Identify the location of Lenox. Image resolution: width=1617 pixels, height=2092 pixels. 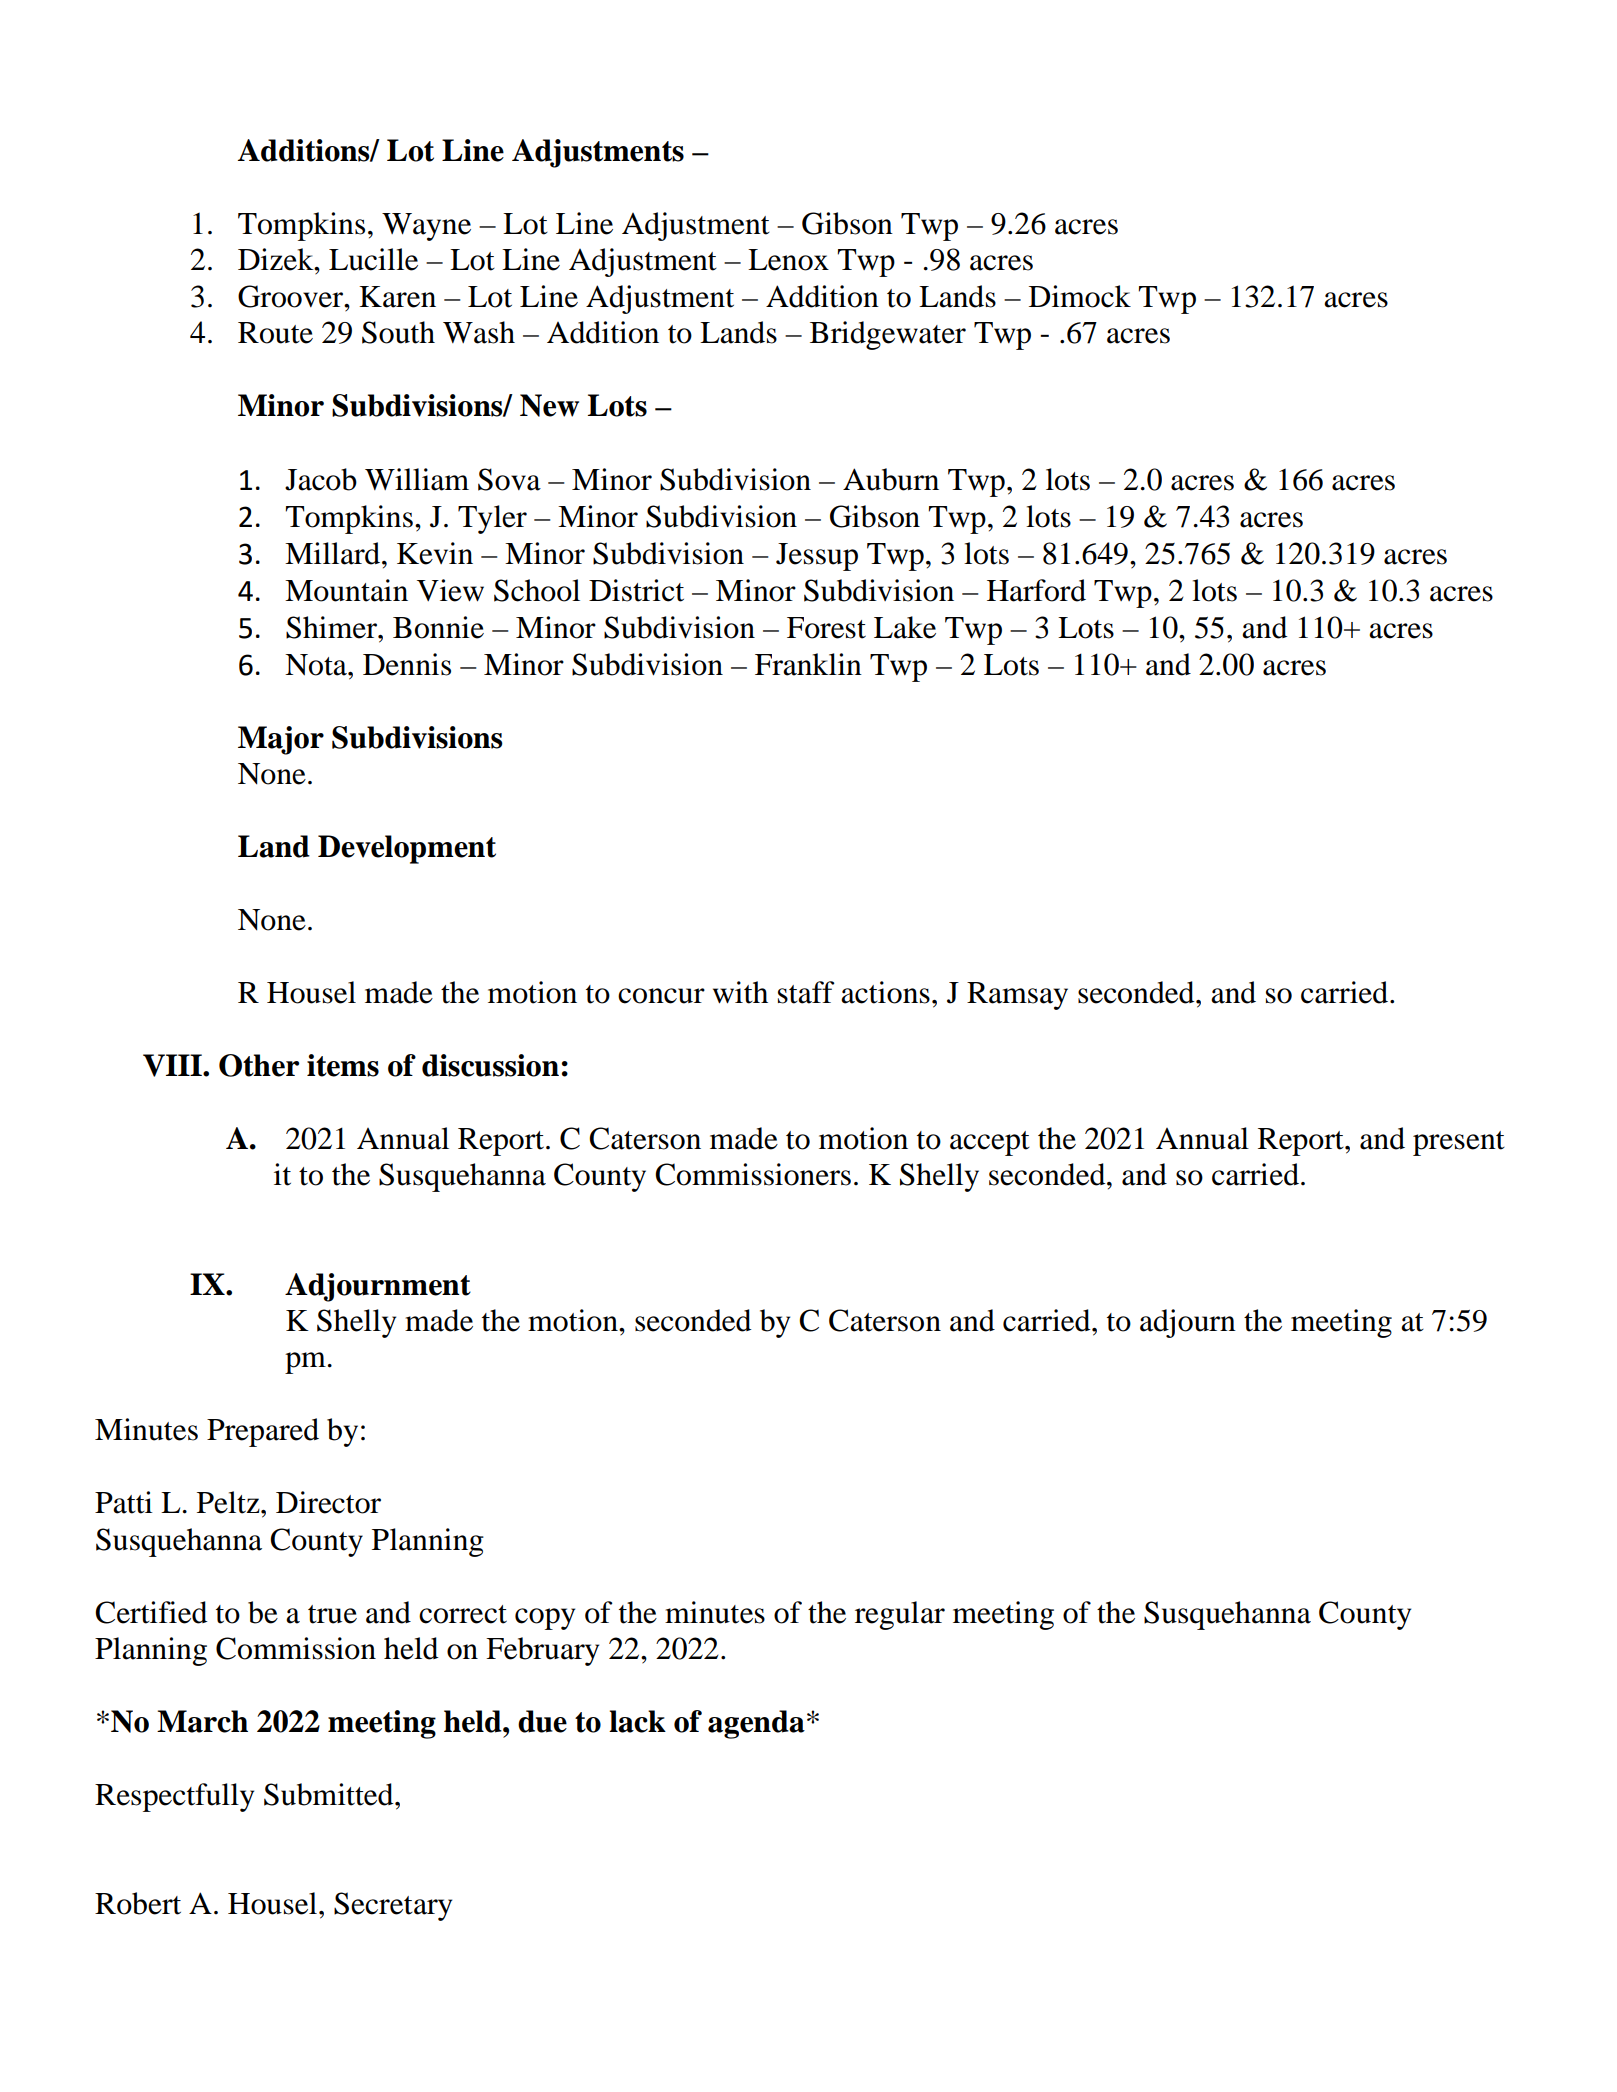
(788, 260).
